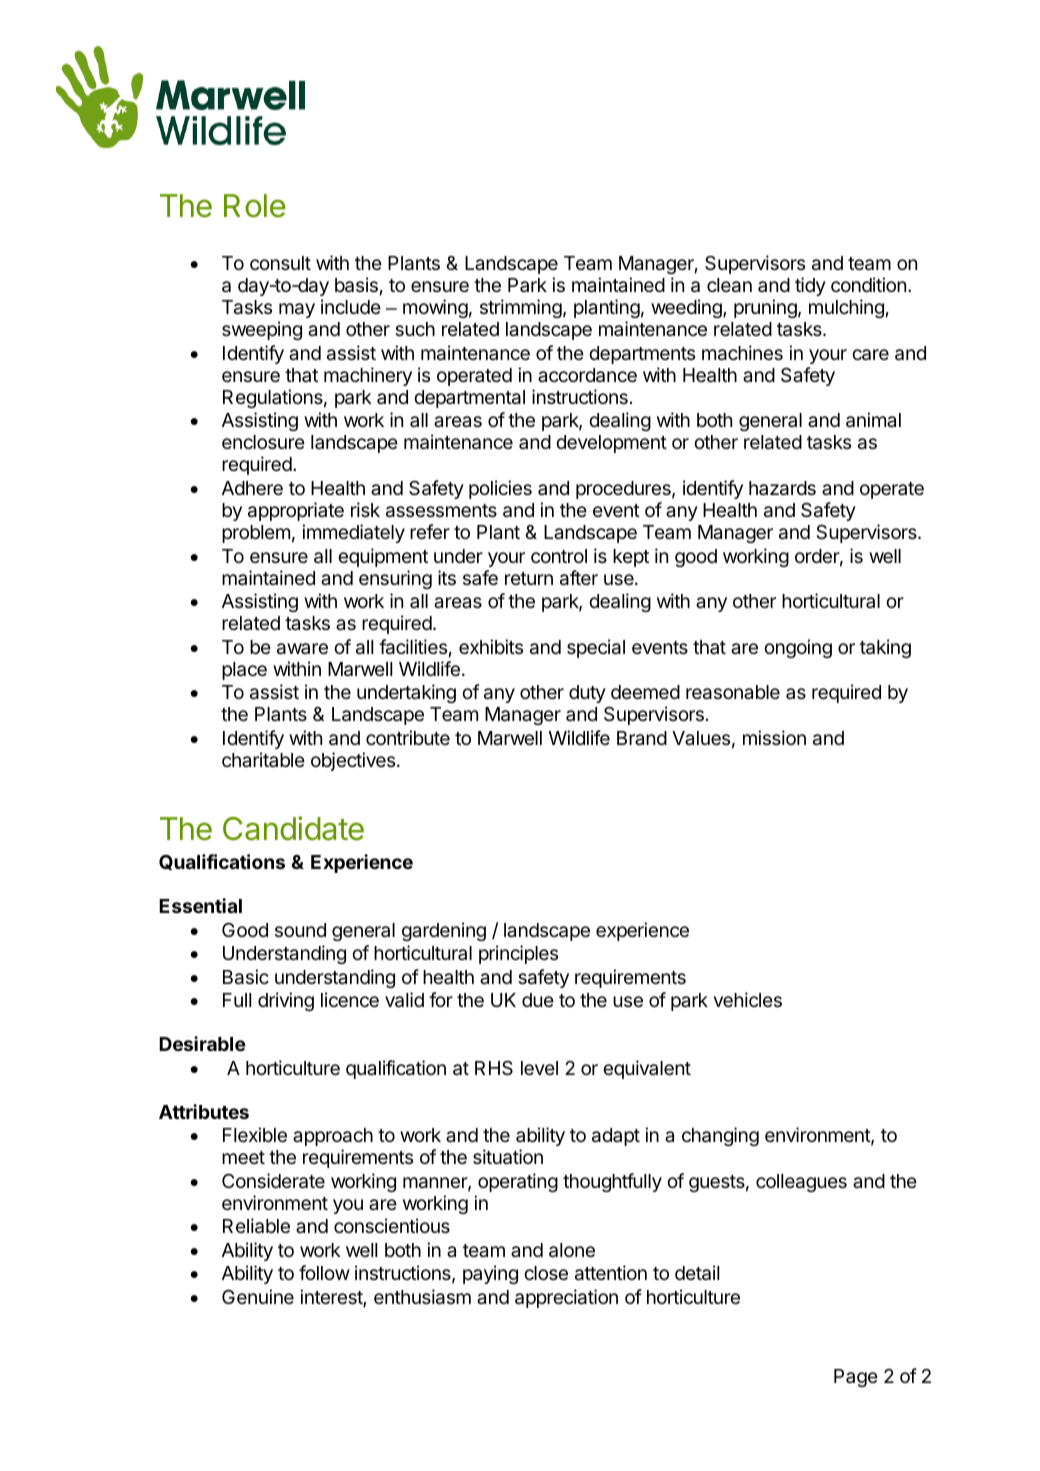 The image size is (1040, 1471). I want to click on consult, so click(280, 263).
